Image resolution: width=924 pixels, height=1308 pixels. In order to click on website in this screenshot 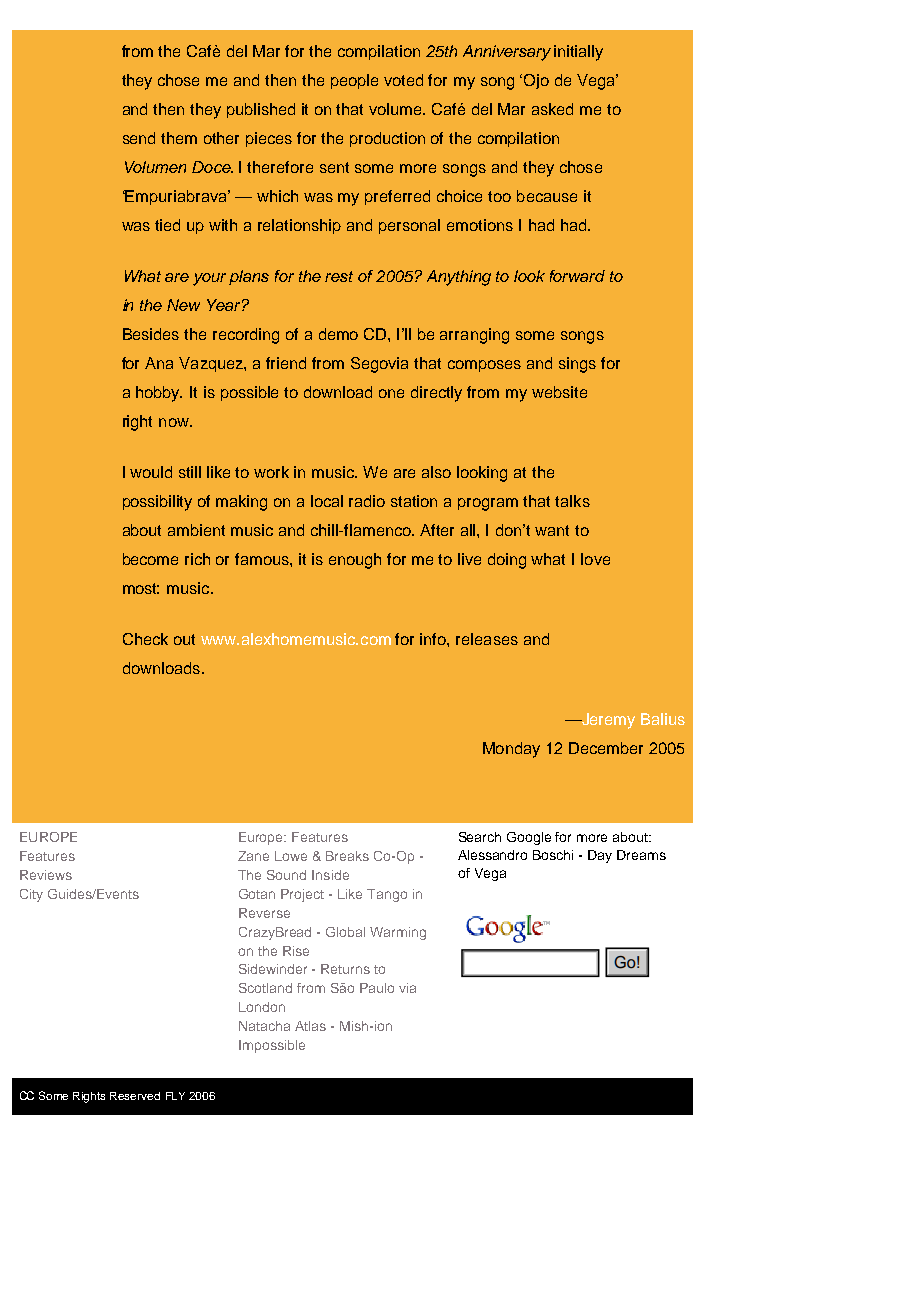, I will do `click(559, 392)`.
